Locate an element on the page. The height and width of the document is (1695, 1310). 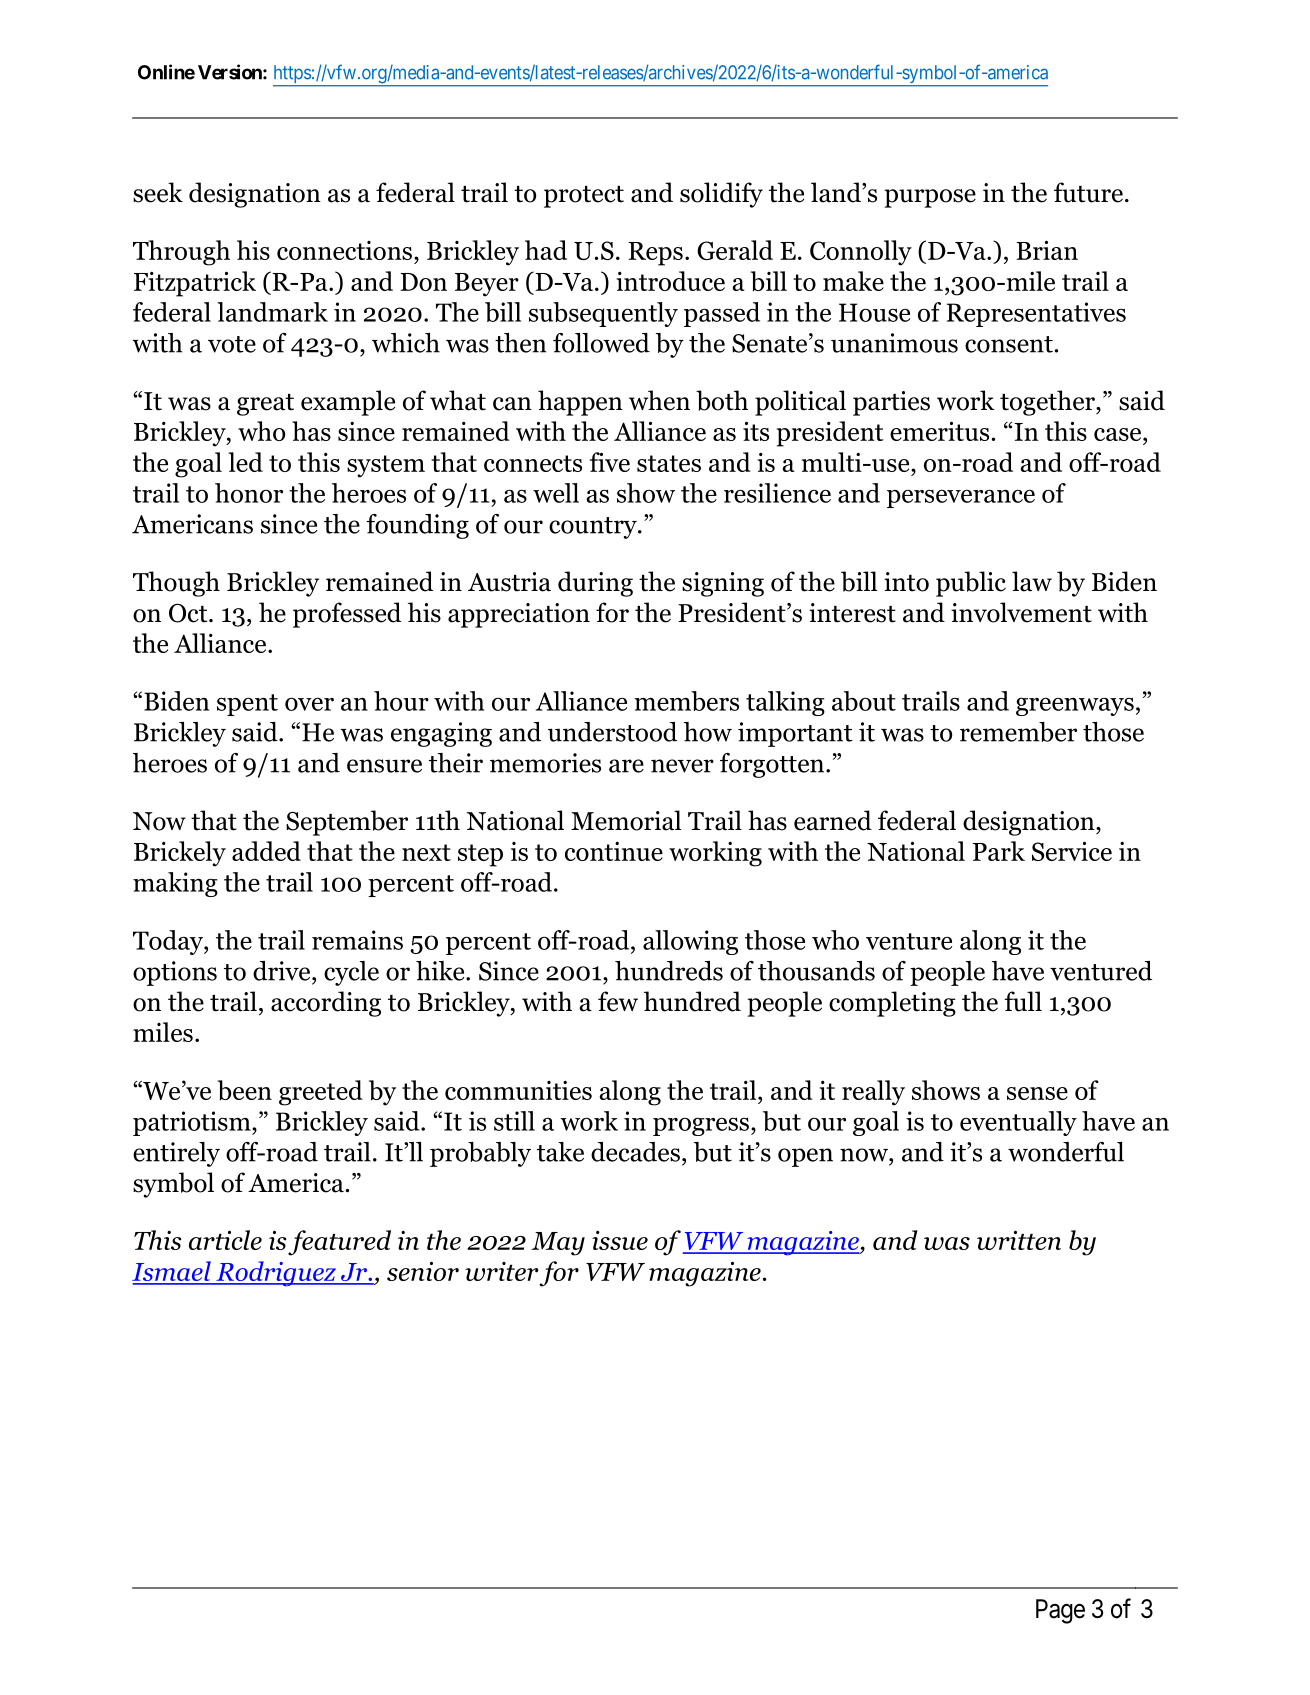
connections is located at coordinates (344, 250).
